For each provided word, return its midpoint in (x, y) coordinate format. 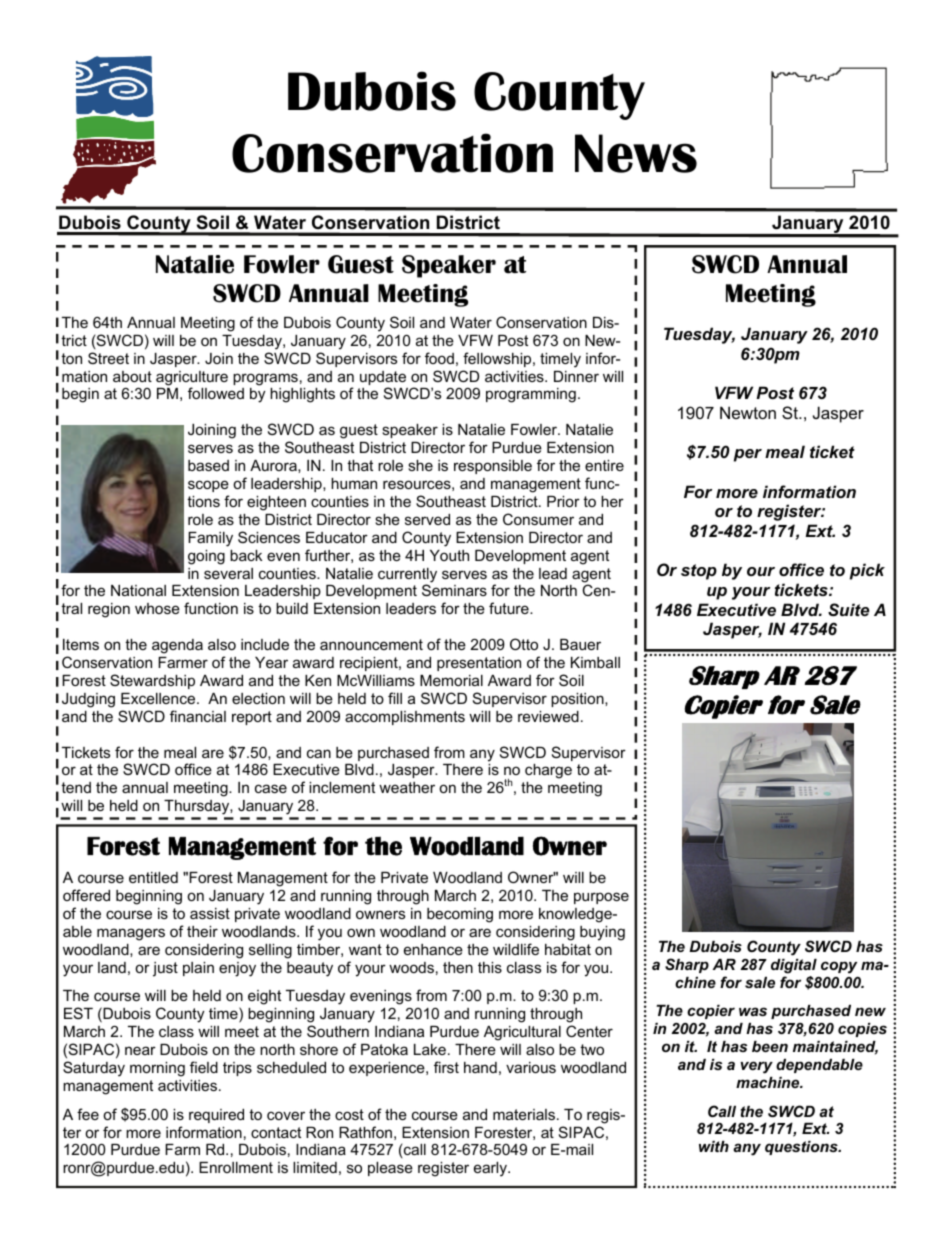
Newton (748, 412)
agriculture (192, 379)
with (714, 1146)
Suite (848, 609)
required (216, 1116)
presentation (479, 664)
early (491, 1169)
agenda (177, 646)
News (636, 153)
